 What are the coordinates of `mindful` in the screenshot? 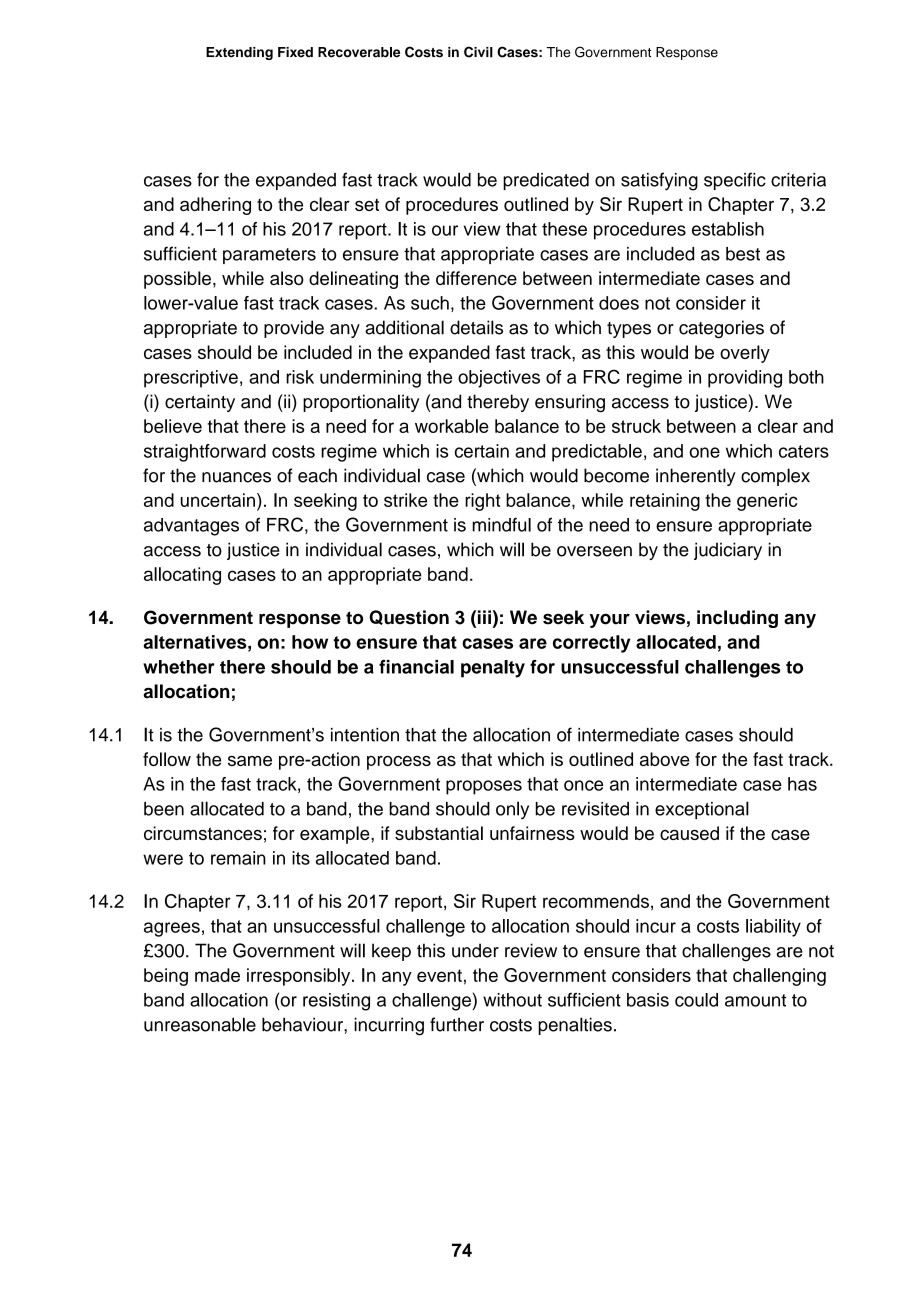 It's located at (501, 525).
